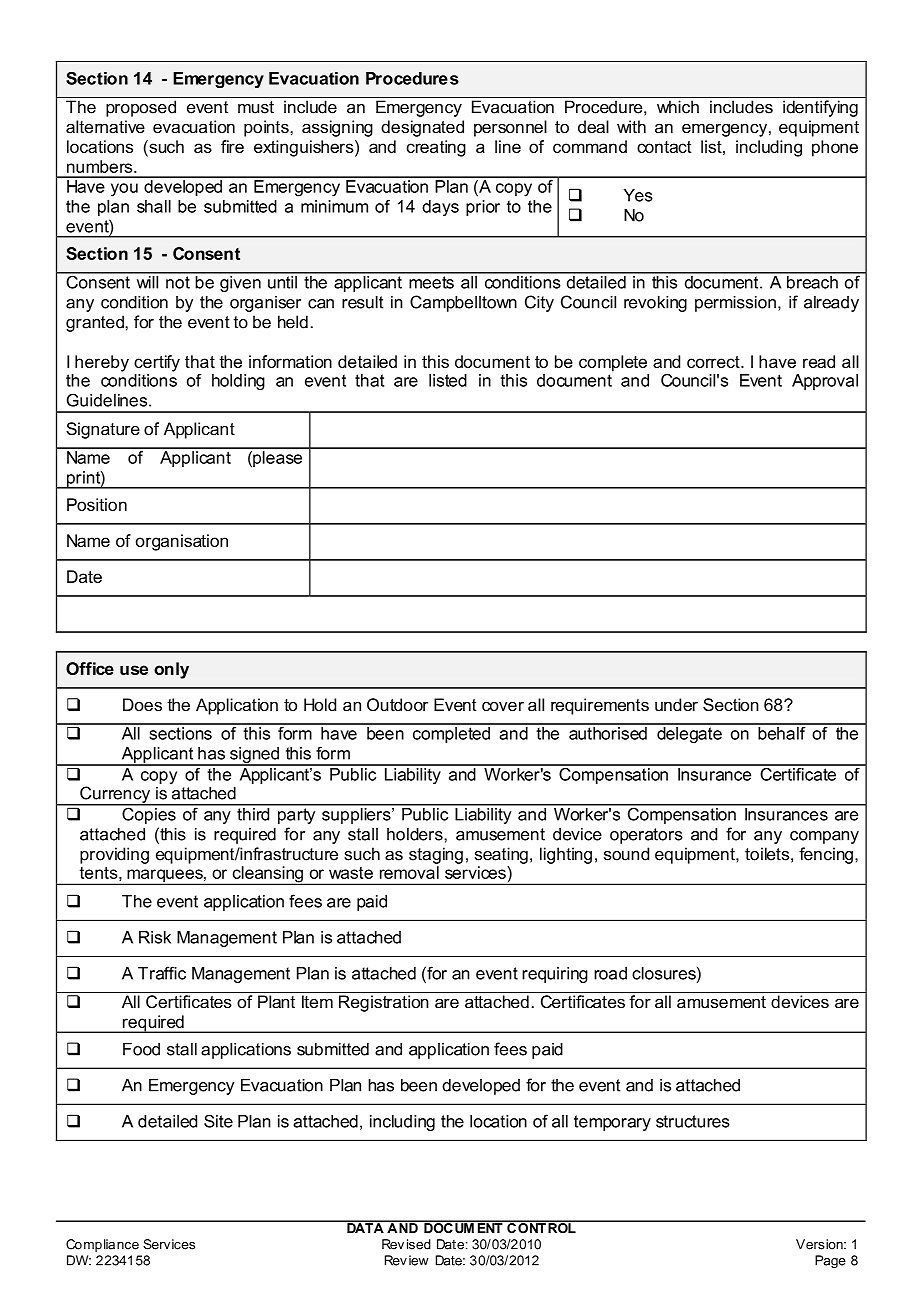 This image has width=924, height=1308. Describe the element at coordinates (436, 148) in the image. I see `creating` at that location.
